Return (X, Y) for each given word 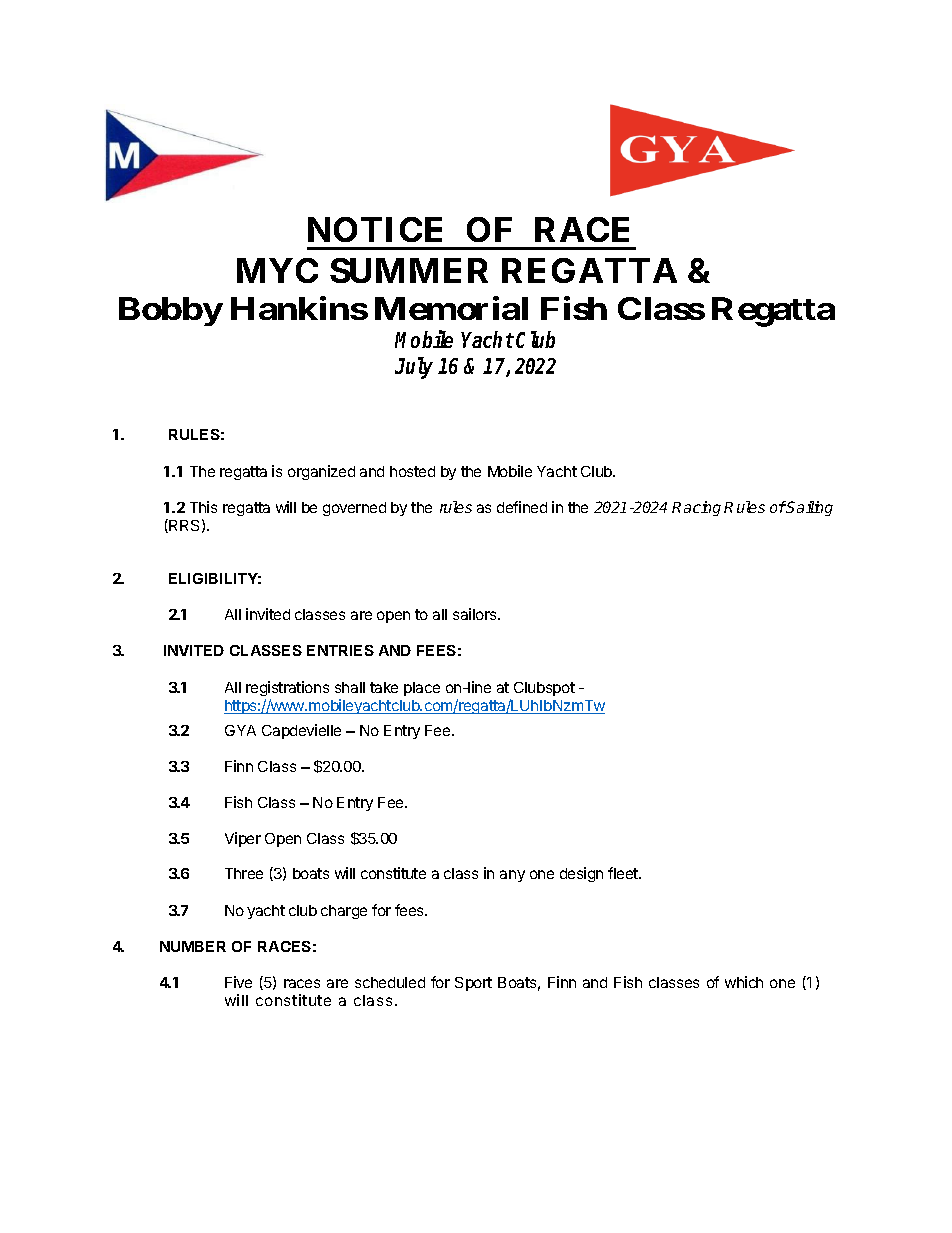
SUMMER (409, 270)
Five (238, 982)
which (744, 982)
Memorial (451, 308)
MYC (277, 270)
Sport (473, 984)
